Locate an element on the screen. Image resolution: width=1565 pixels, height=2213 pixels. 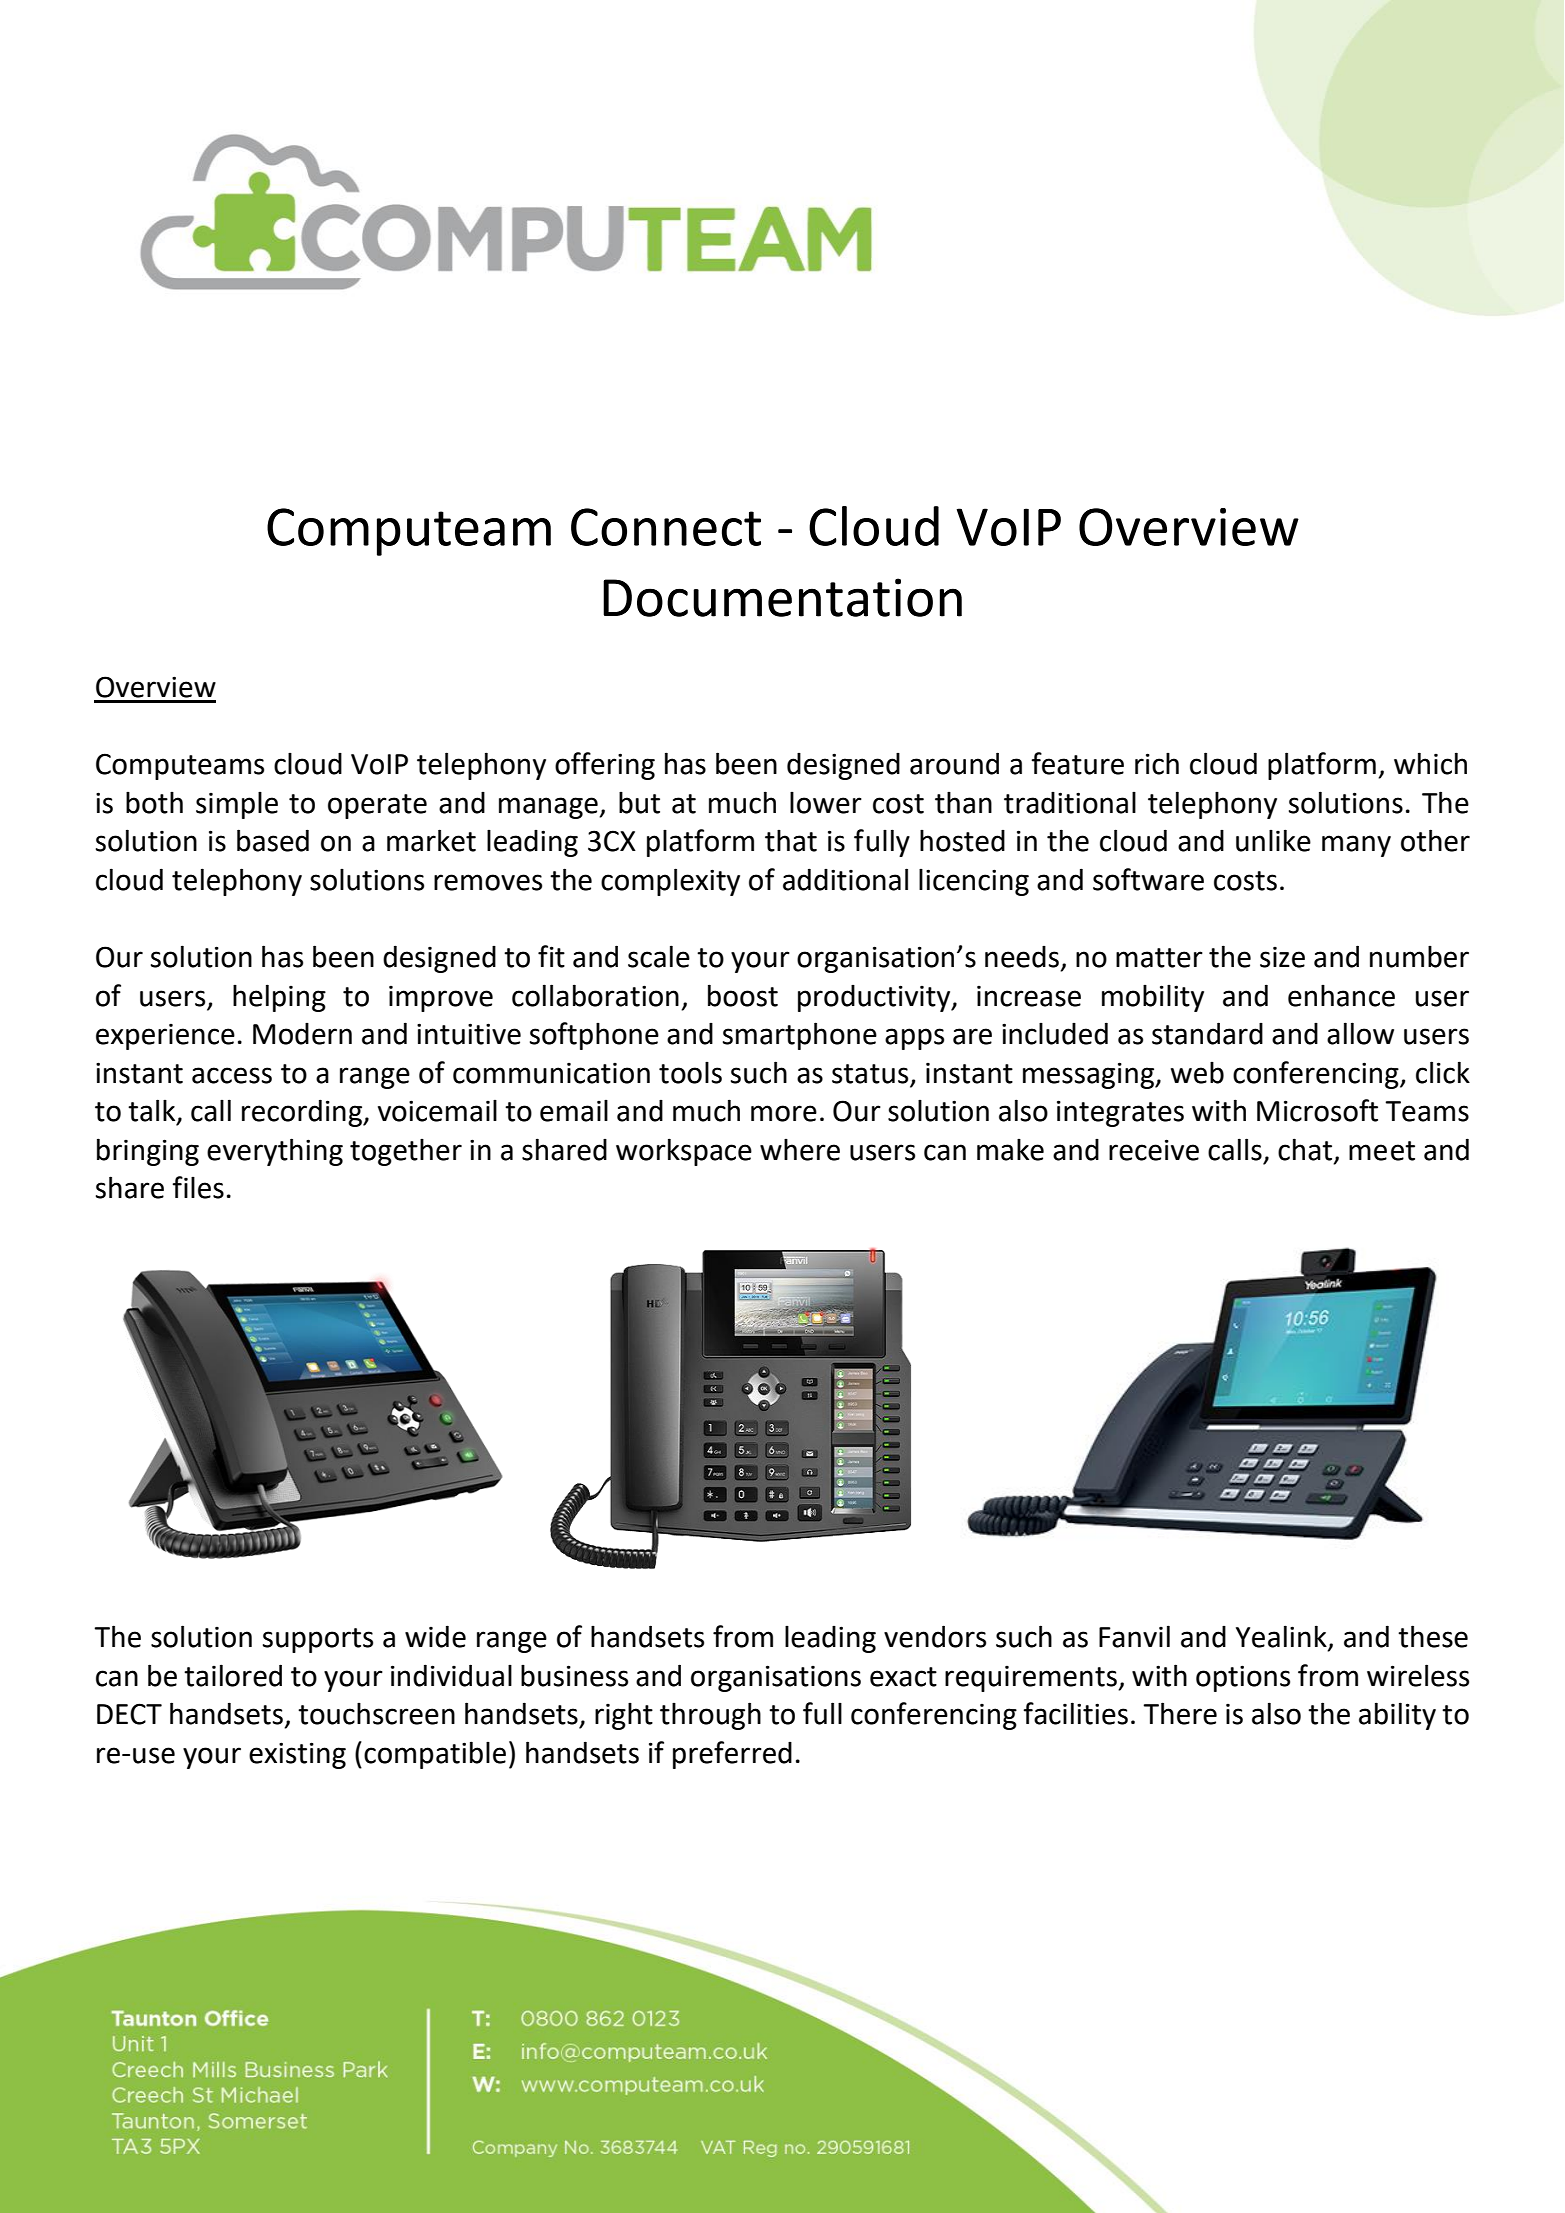
unlike is located at coordinates (1273, 840).
